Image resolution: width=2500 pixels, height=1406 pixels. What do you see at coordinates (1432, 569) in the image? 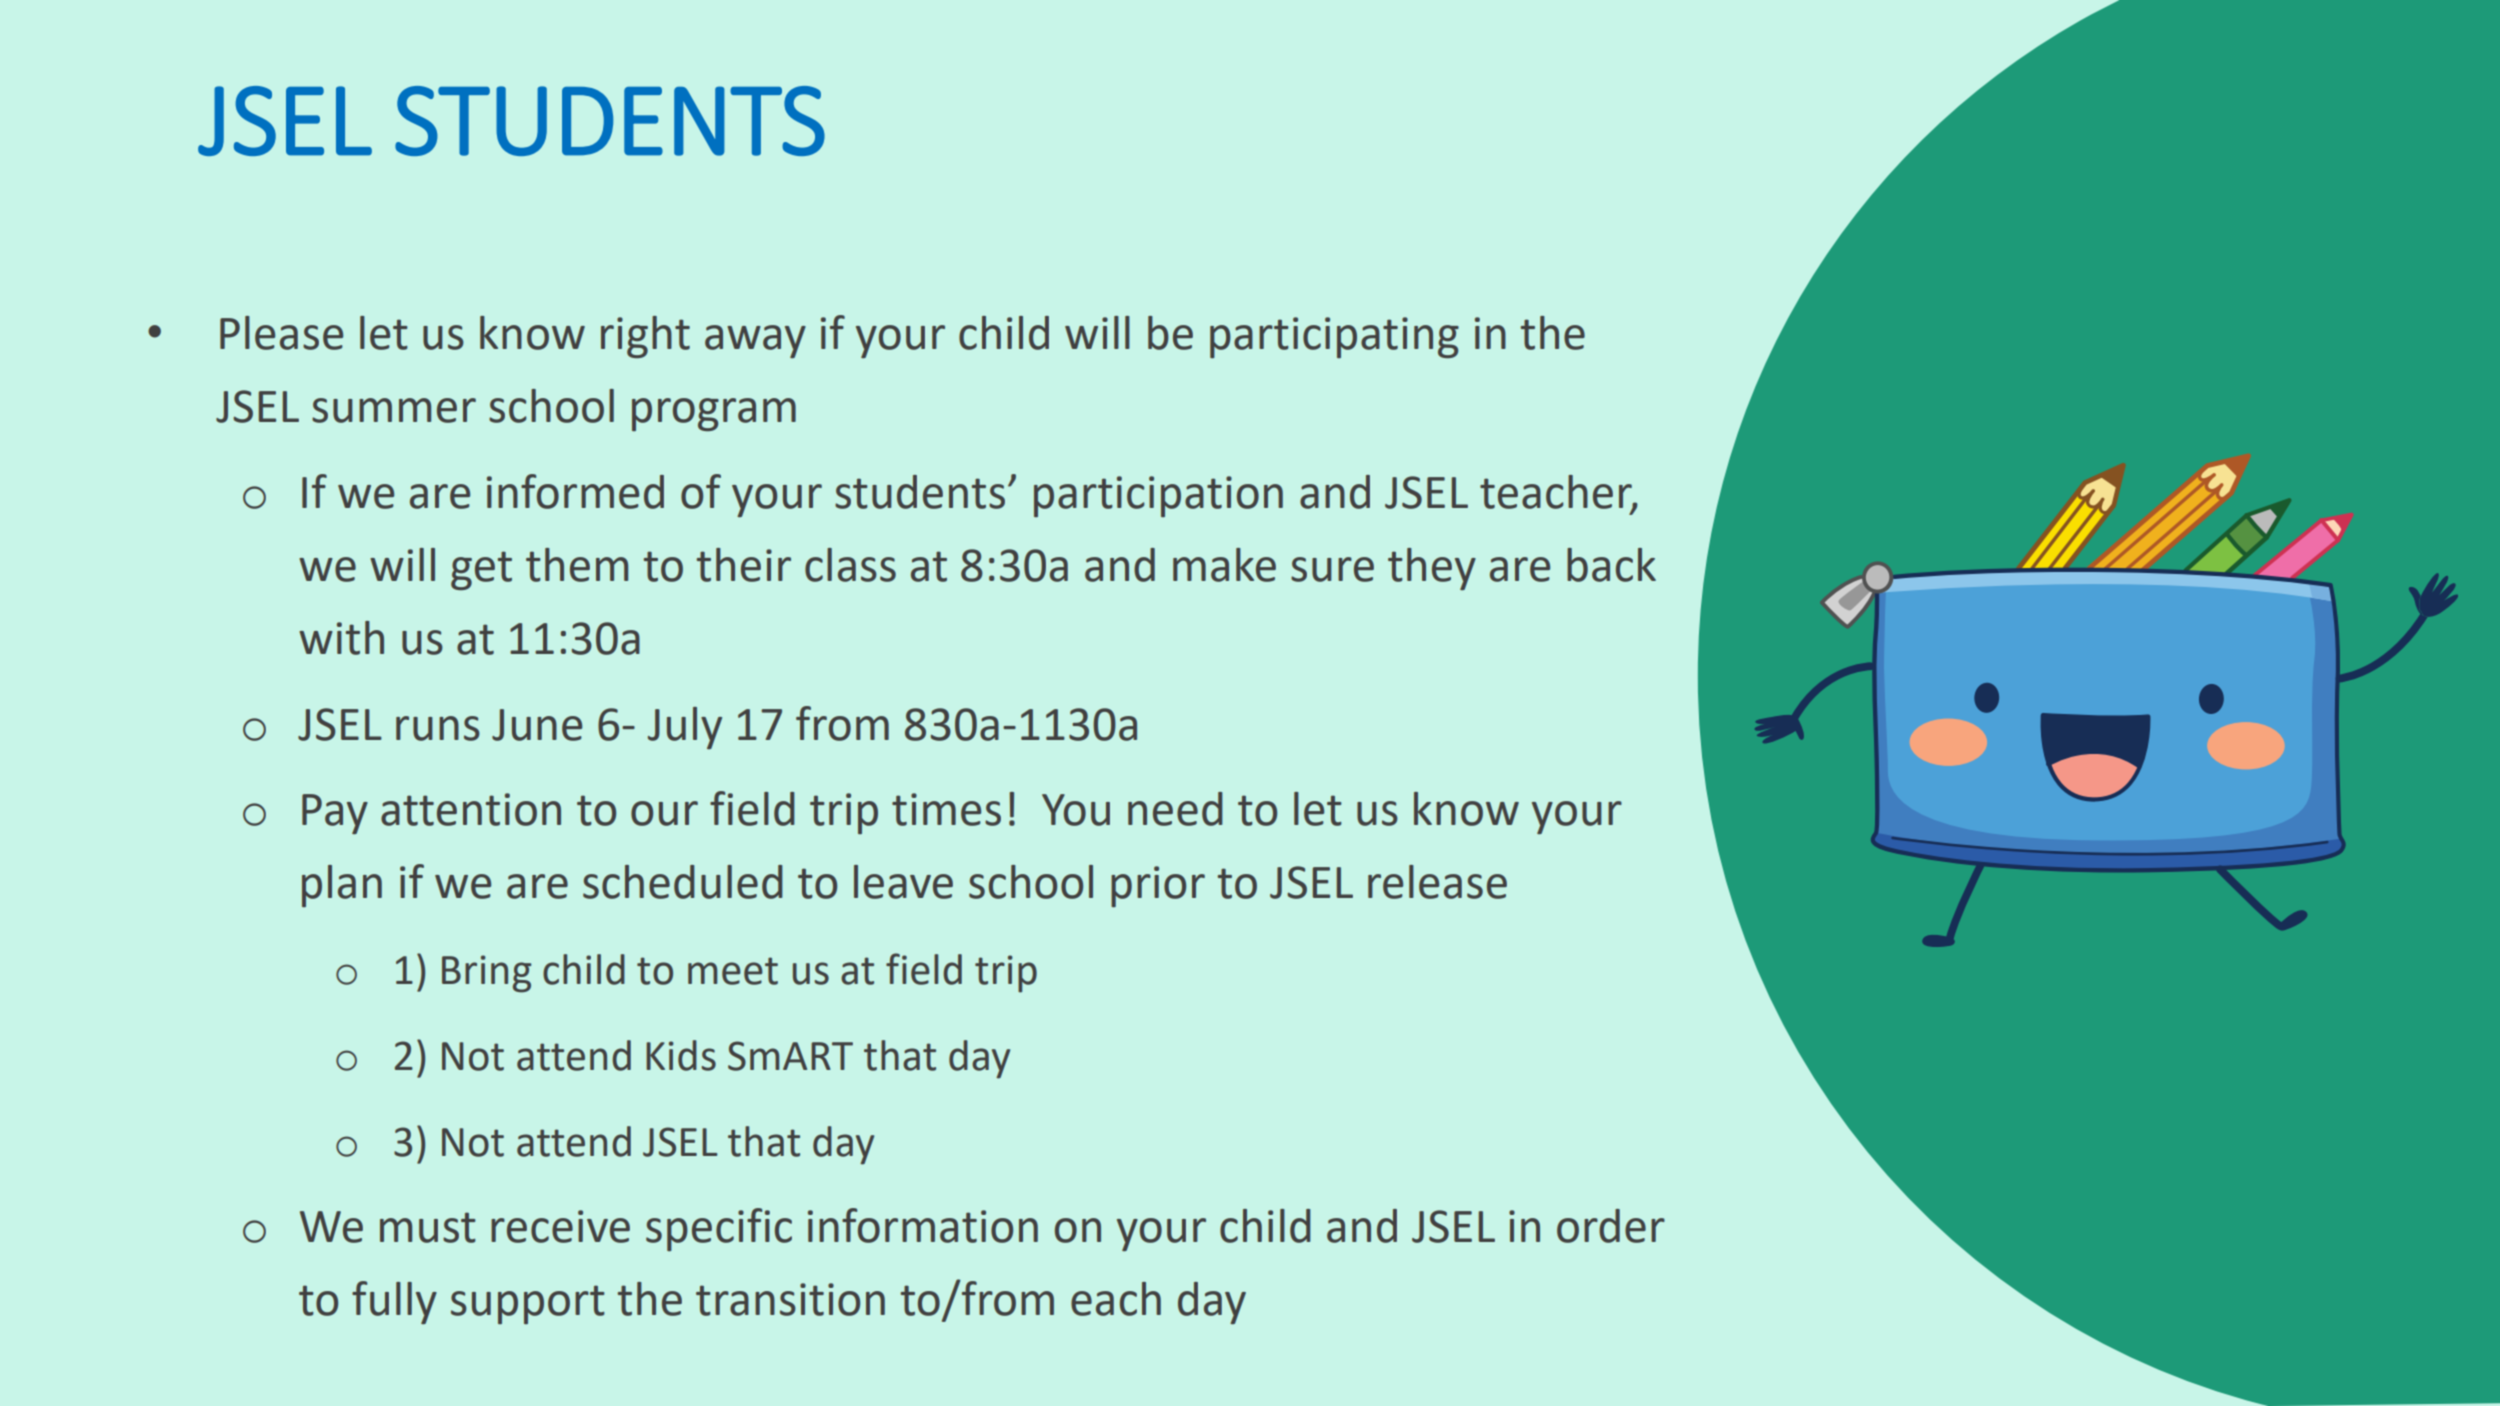
I see `they` at bounding box center [1432, 569].
